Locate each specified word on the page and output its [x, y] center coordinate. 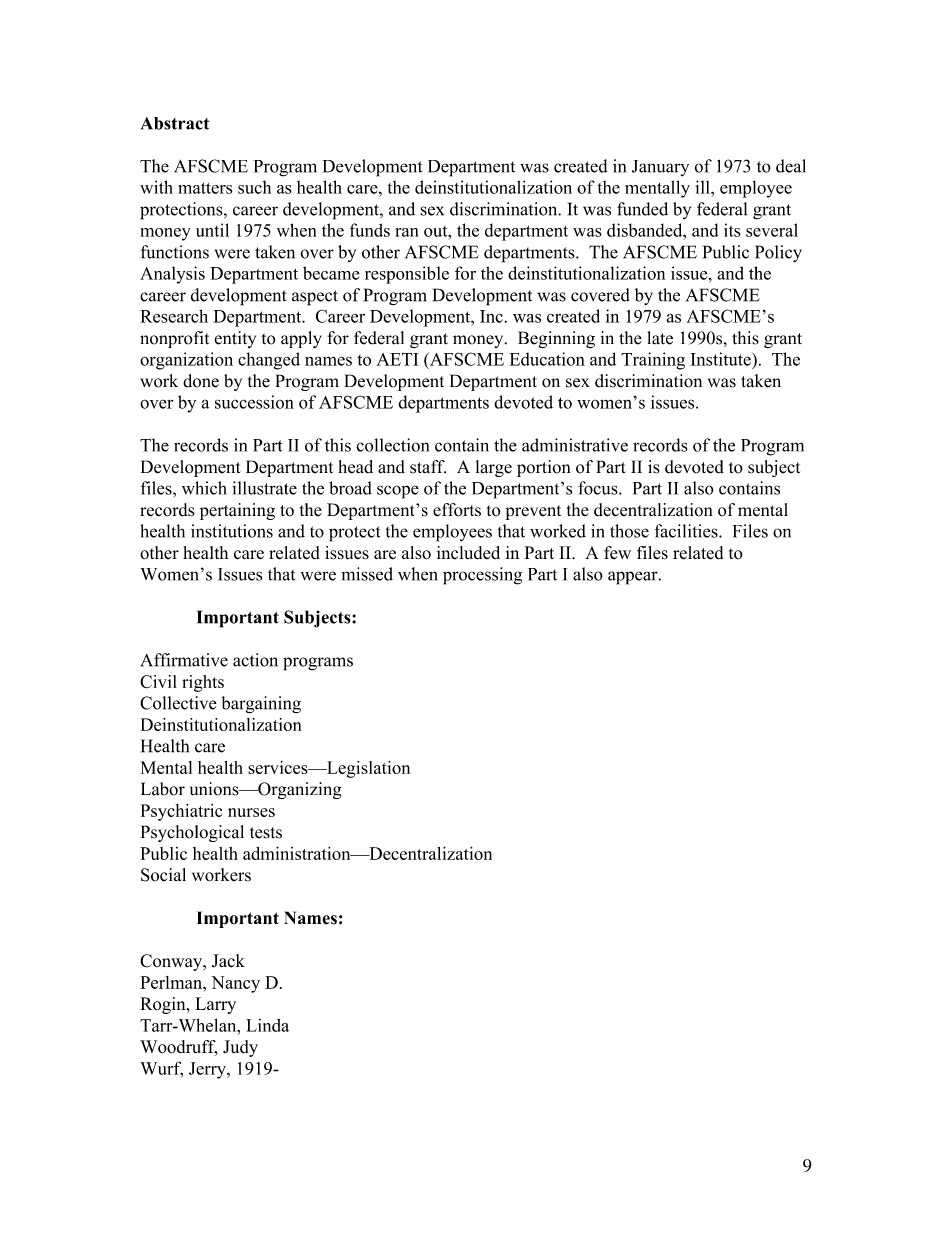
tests [266, 833]
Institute [721, 359]
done [201, 381]
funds [370, 230]
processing [482, 576]
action [255, 660]
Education [547, 359]
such [254, 187]
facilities [687, 531]
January [660, 168]
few [617, 552]
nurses [251, 812]
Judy [240, 1048]
